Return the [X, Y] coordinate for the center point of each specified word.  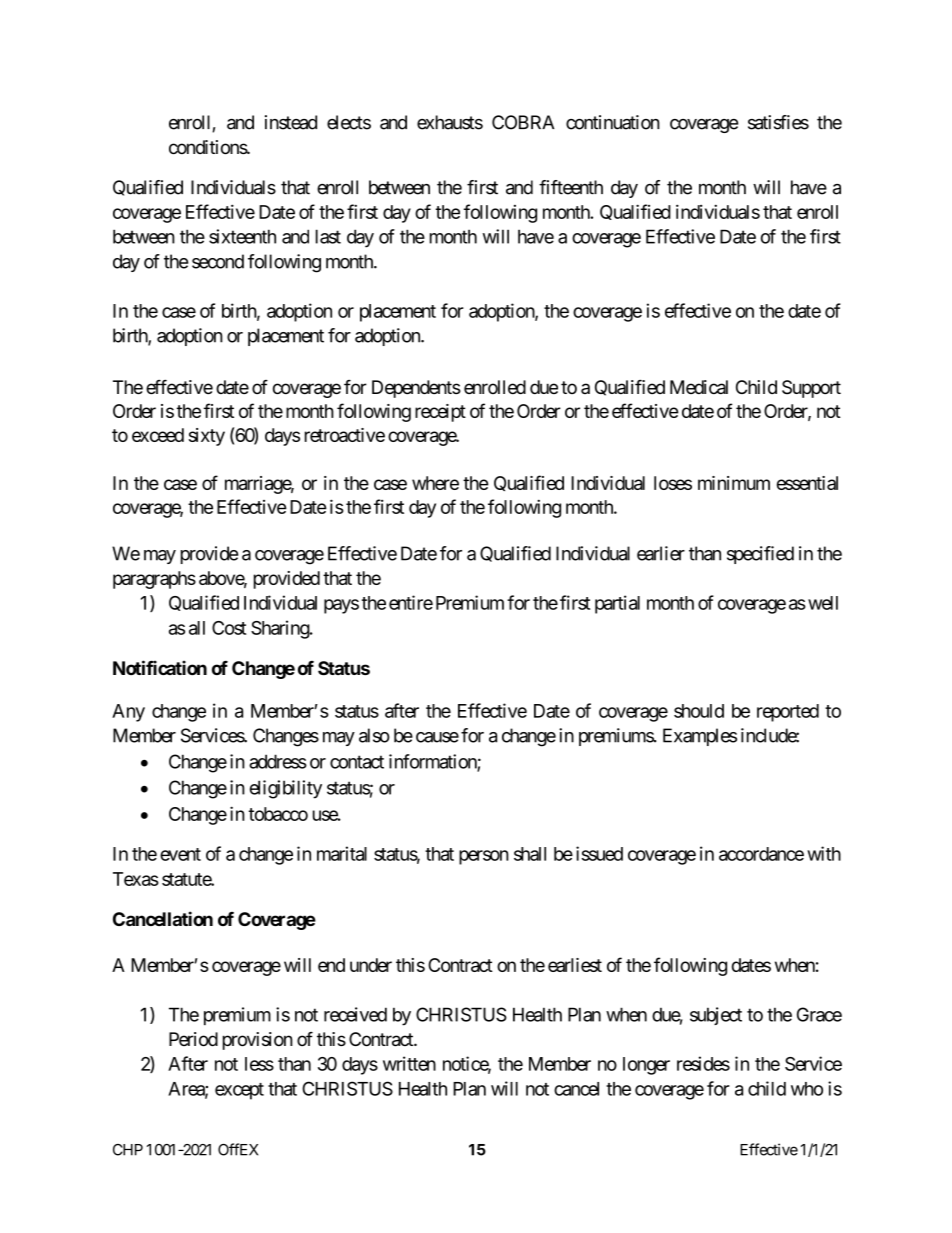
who [807, 1089]
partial [617, 604]
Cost [229, 628]
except [239, 1091]
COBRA [523, 122]
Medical [699, 387]
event [180, 854]
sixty [207, 437]
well [823, 603]
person [484, 857]
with [824, 853]
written [409, 1063]
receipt [440, 413]
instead [291, 122]
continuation [613, 122]
